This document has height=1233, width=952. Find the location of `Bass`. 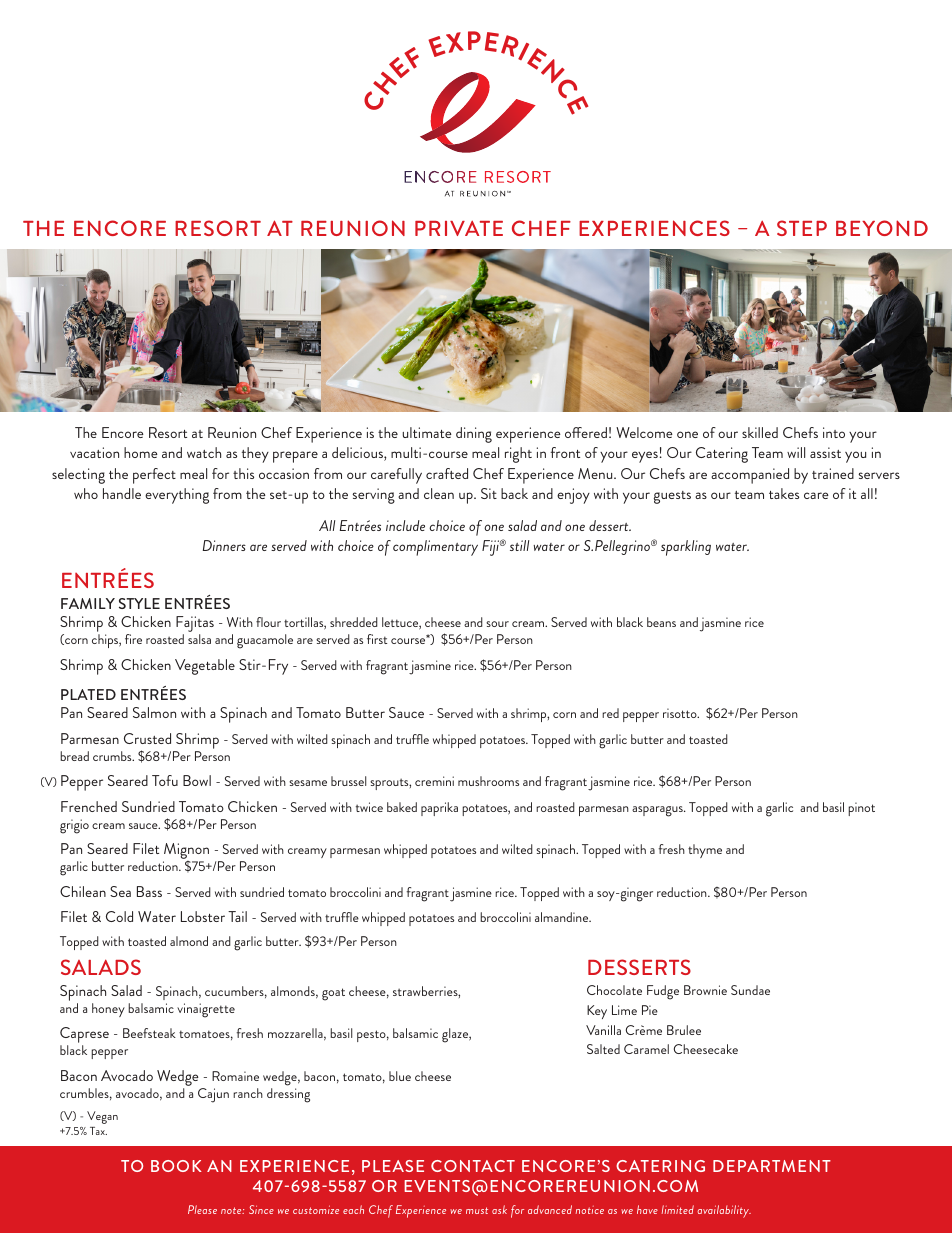

Bass is located at coordinates (149, 891).
